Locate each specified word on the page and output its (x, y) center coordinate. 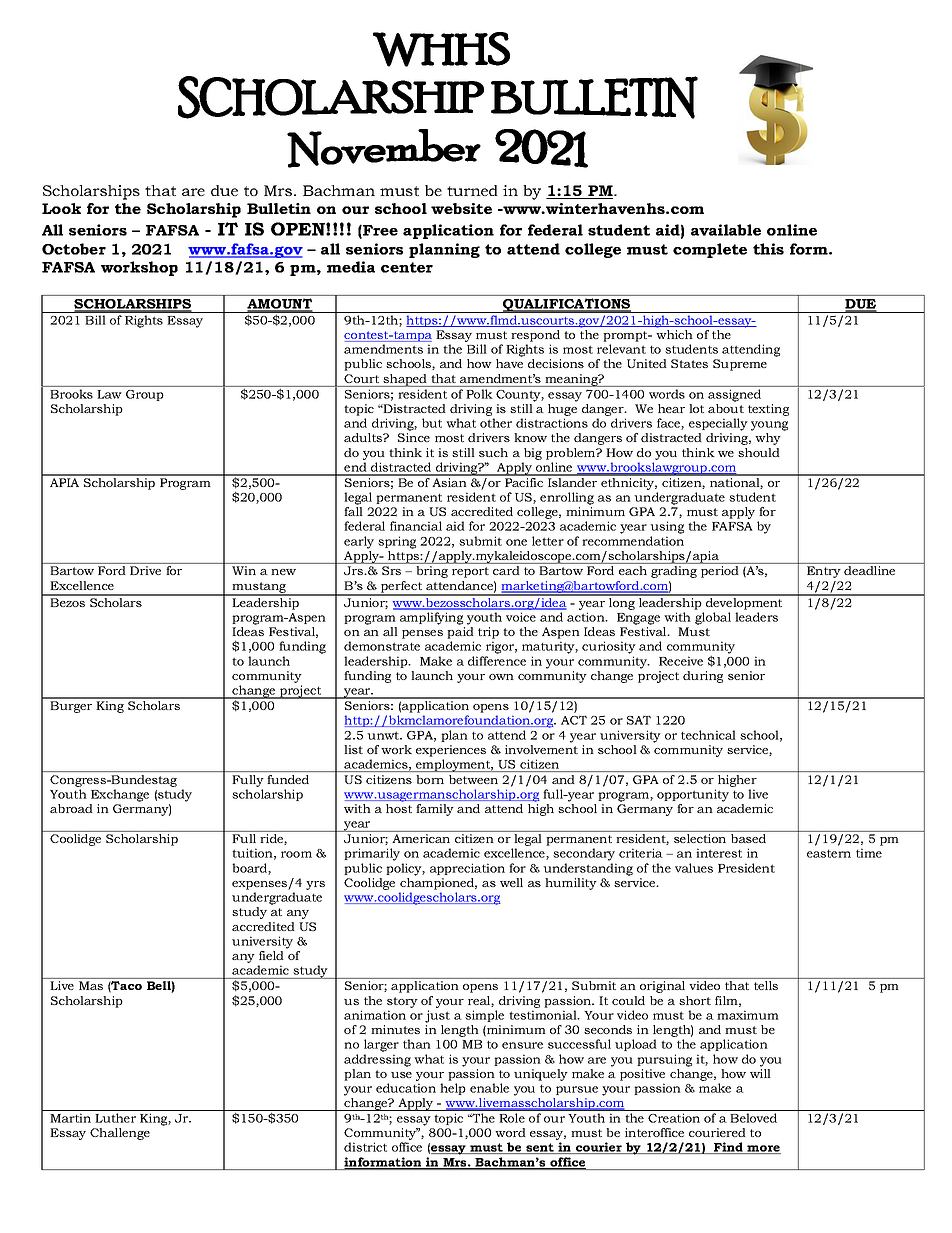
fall (353, 511)
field (271, 955)
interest (719, 853)
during (703, 677)
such (493, 452)
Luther (116, 1118)
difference (497, 661)
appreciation (467, 869)
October (74, 249)
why (768, 439)
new (283, 572)
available (726, 230)
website (461, 208)
